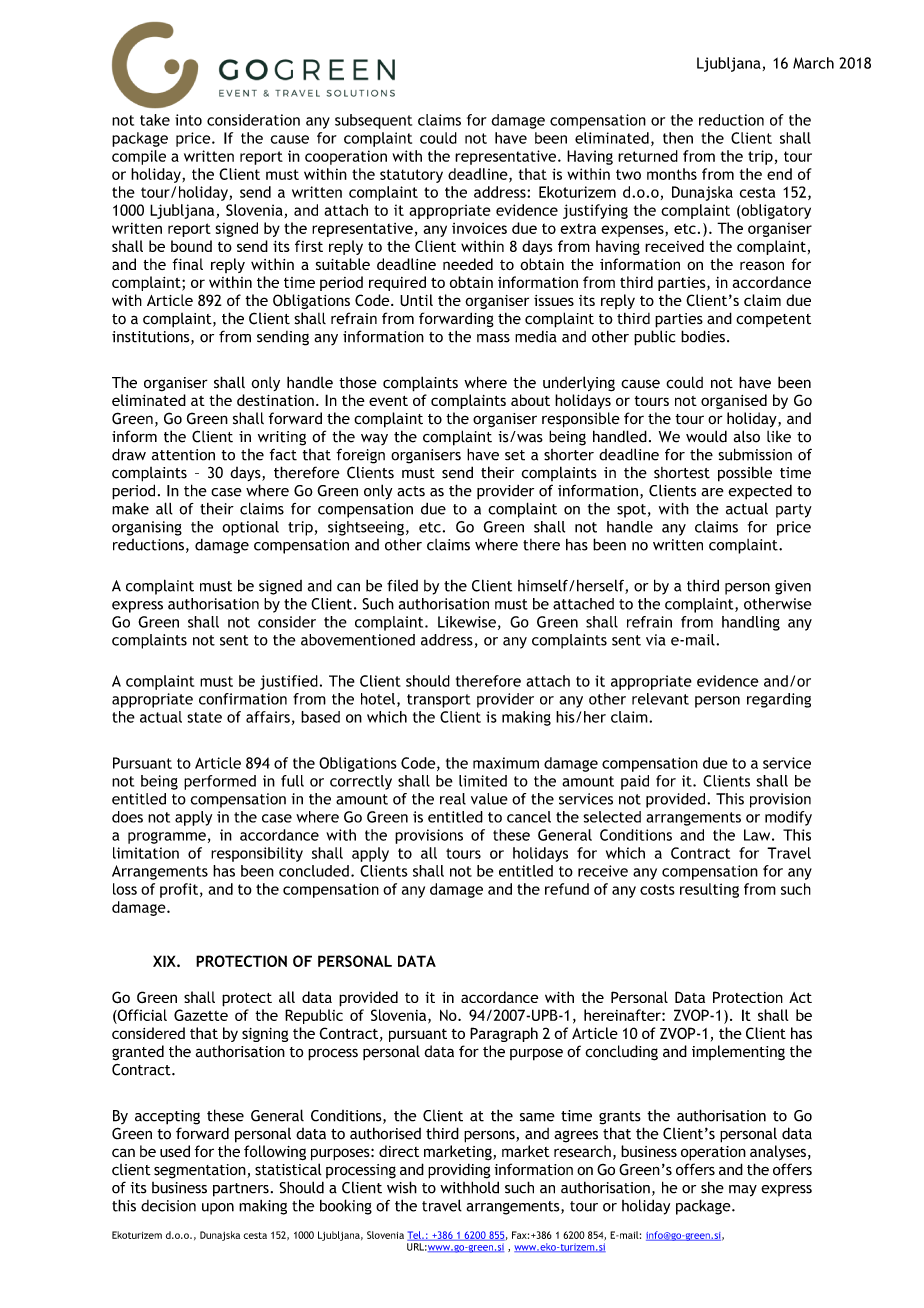 Image resolution: width=924 pixels, height=1308 pixels. I want to click on optional, so click(250, 528).
